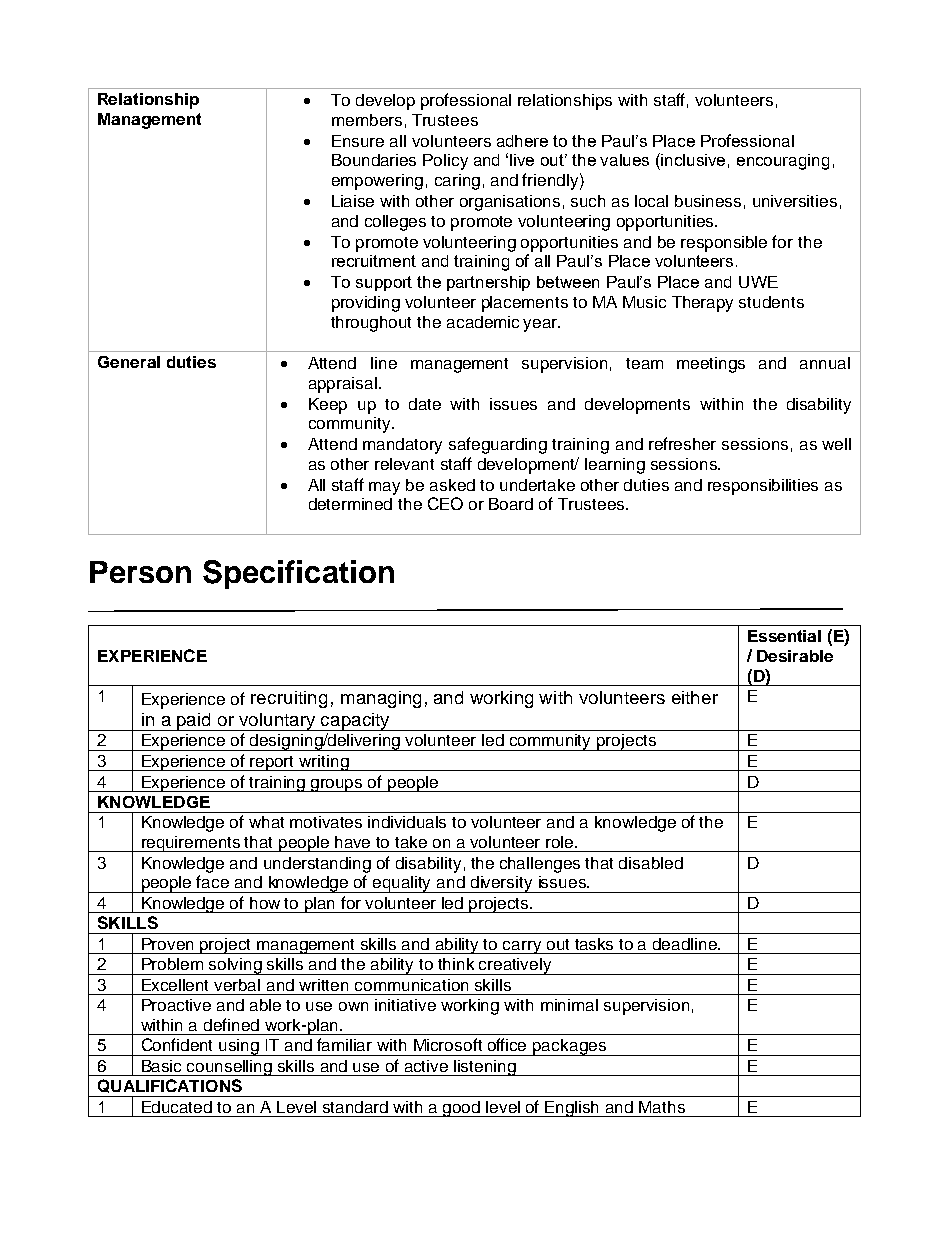 This screenshot has height=1233, width=952. Describe the element at coordinates (239, 1047) in the screenshot. I see `using` at that location.
